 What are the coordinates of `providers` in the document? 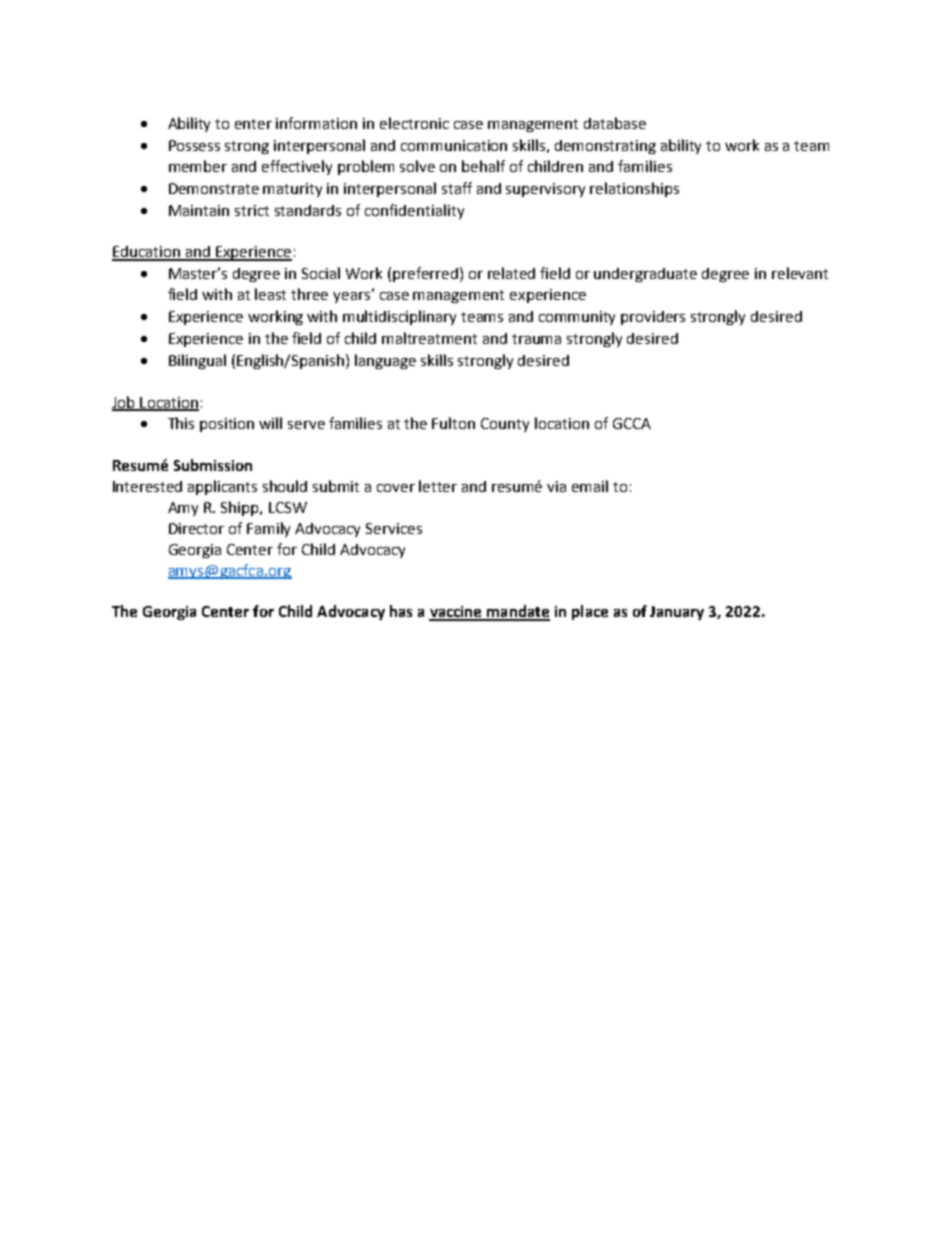 It's located at (653, 318).
